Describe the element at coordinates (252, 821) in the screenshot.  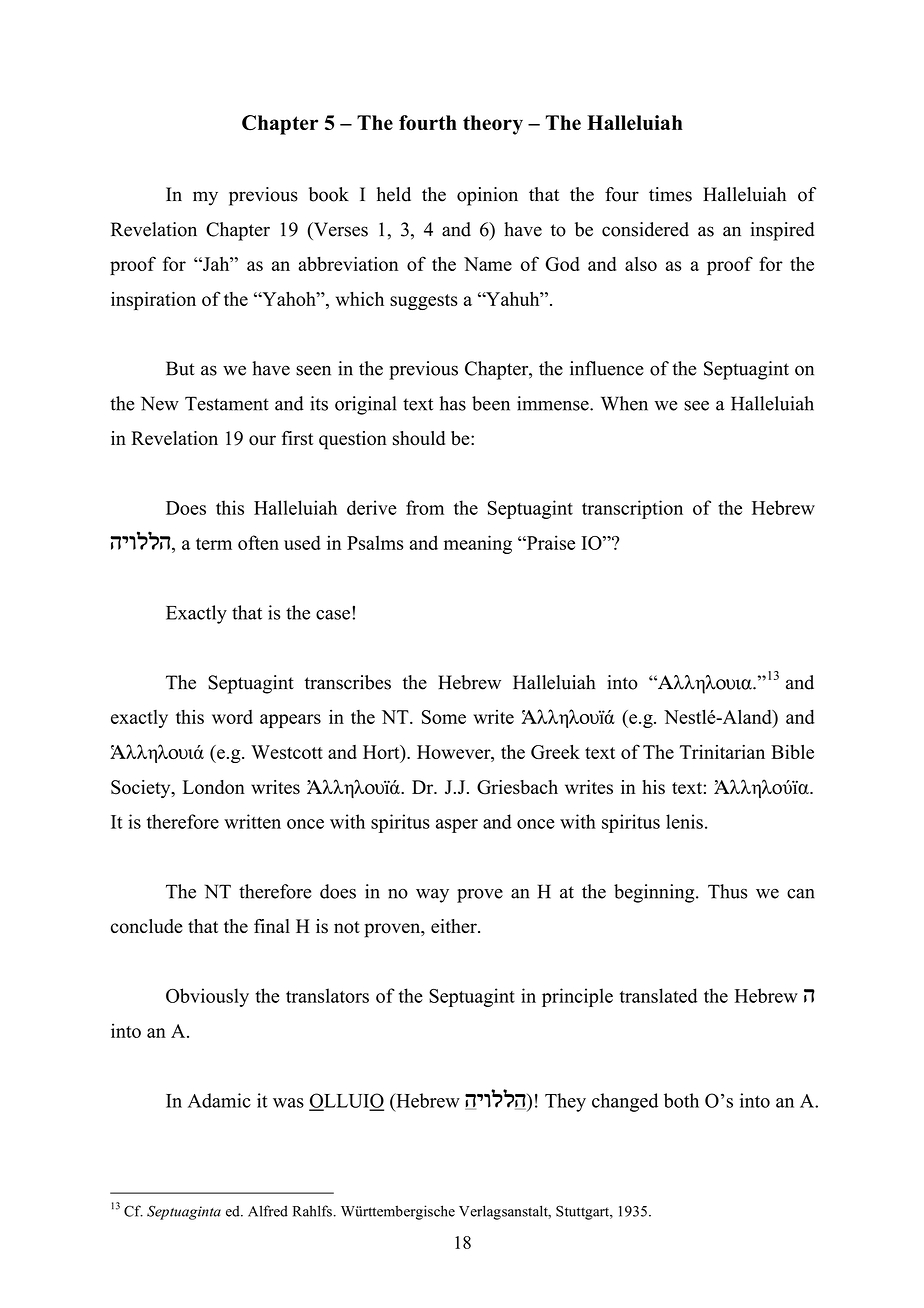
I see `written` at that location.
